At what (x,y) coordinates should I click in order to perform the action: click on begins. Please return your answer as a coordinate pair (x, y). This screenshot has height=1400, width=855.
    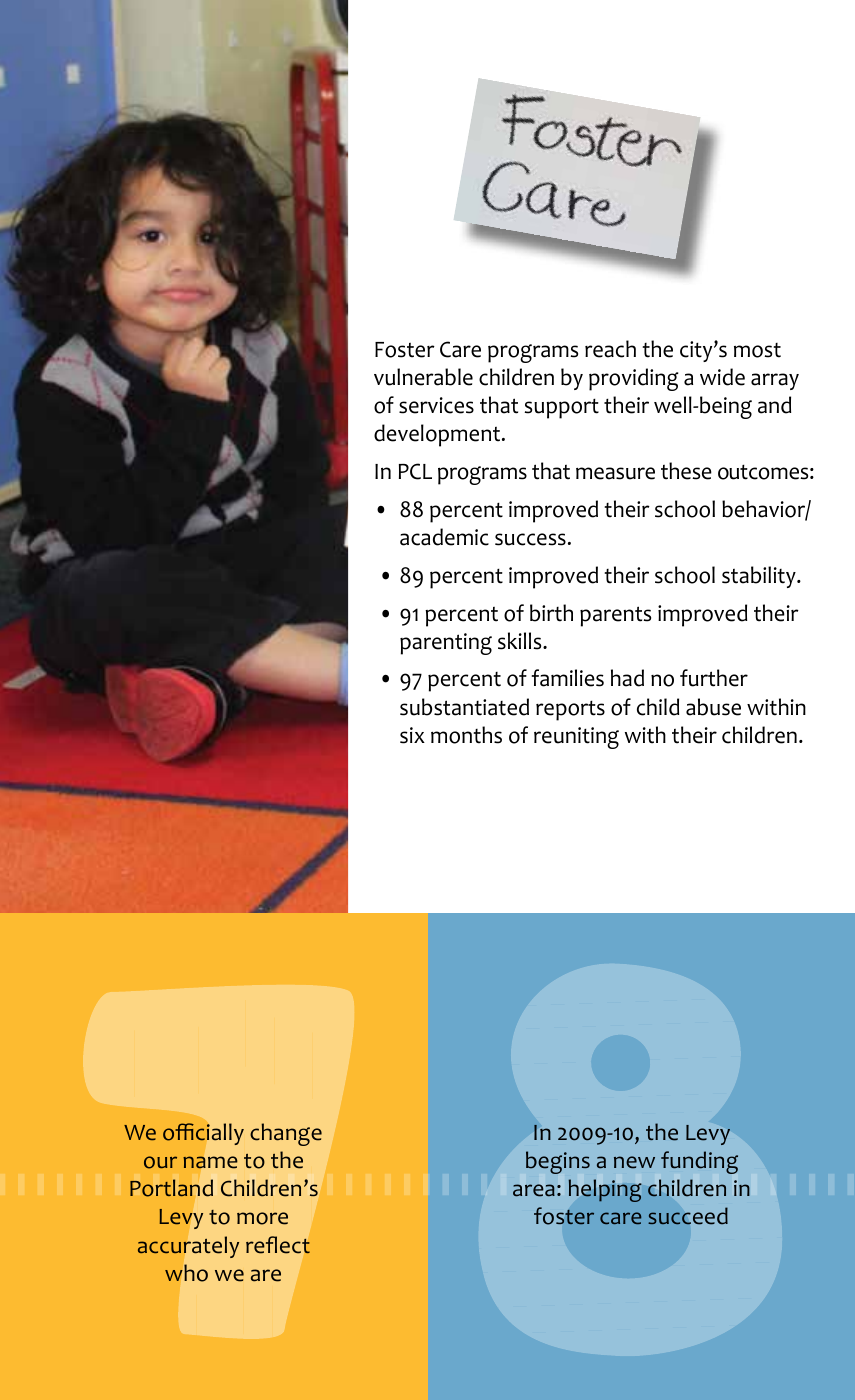
    Looking at the image, I should click on (558, 1162).
